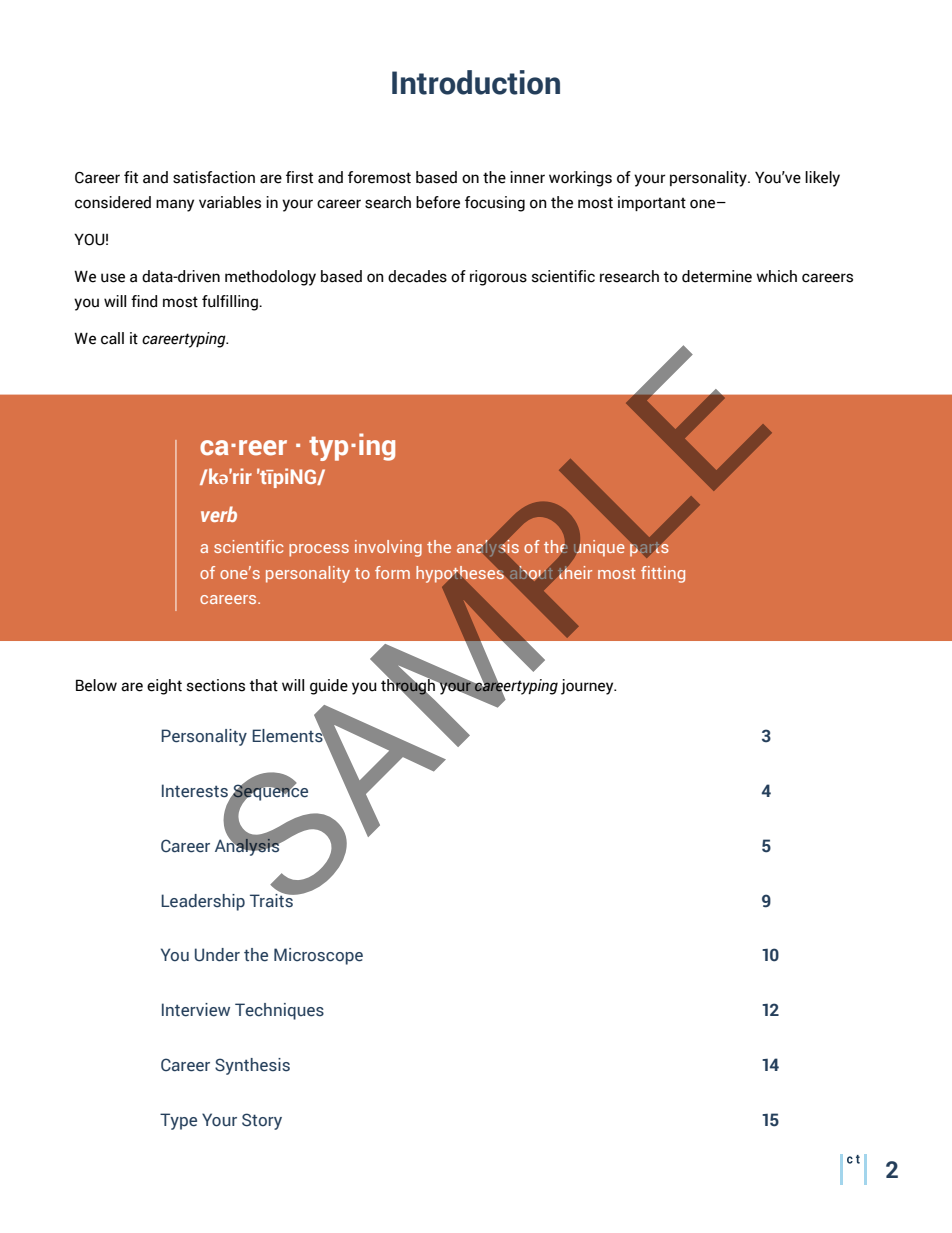  What do you see at coordinates (214, 177) in the screenshot?
I see `satisfaction` at bounding box center [214, 177].
